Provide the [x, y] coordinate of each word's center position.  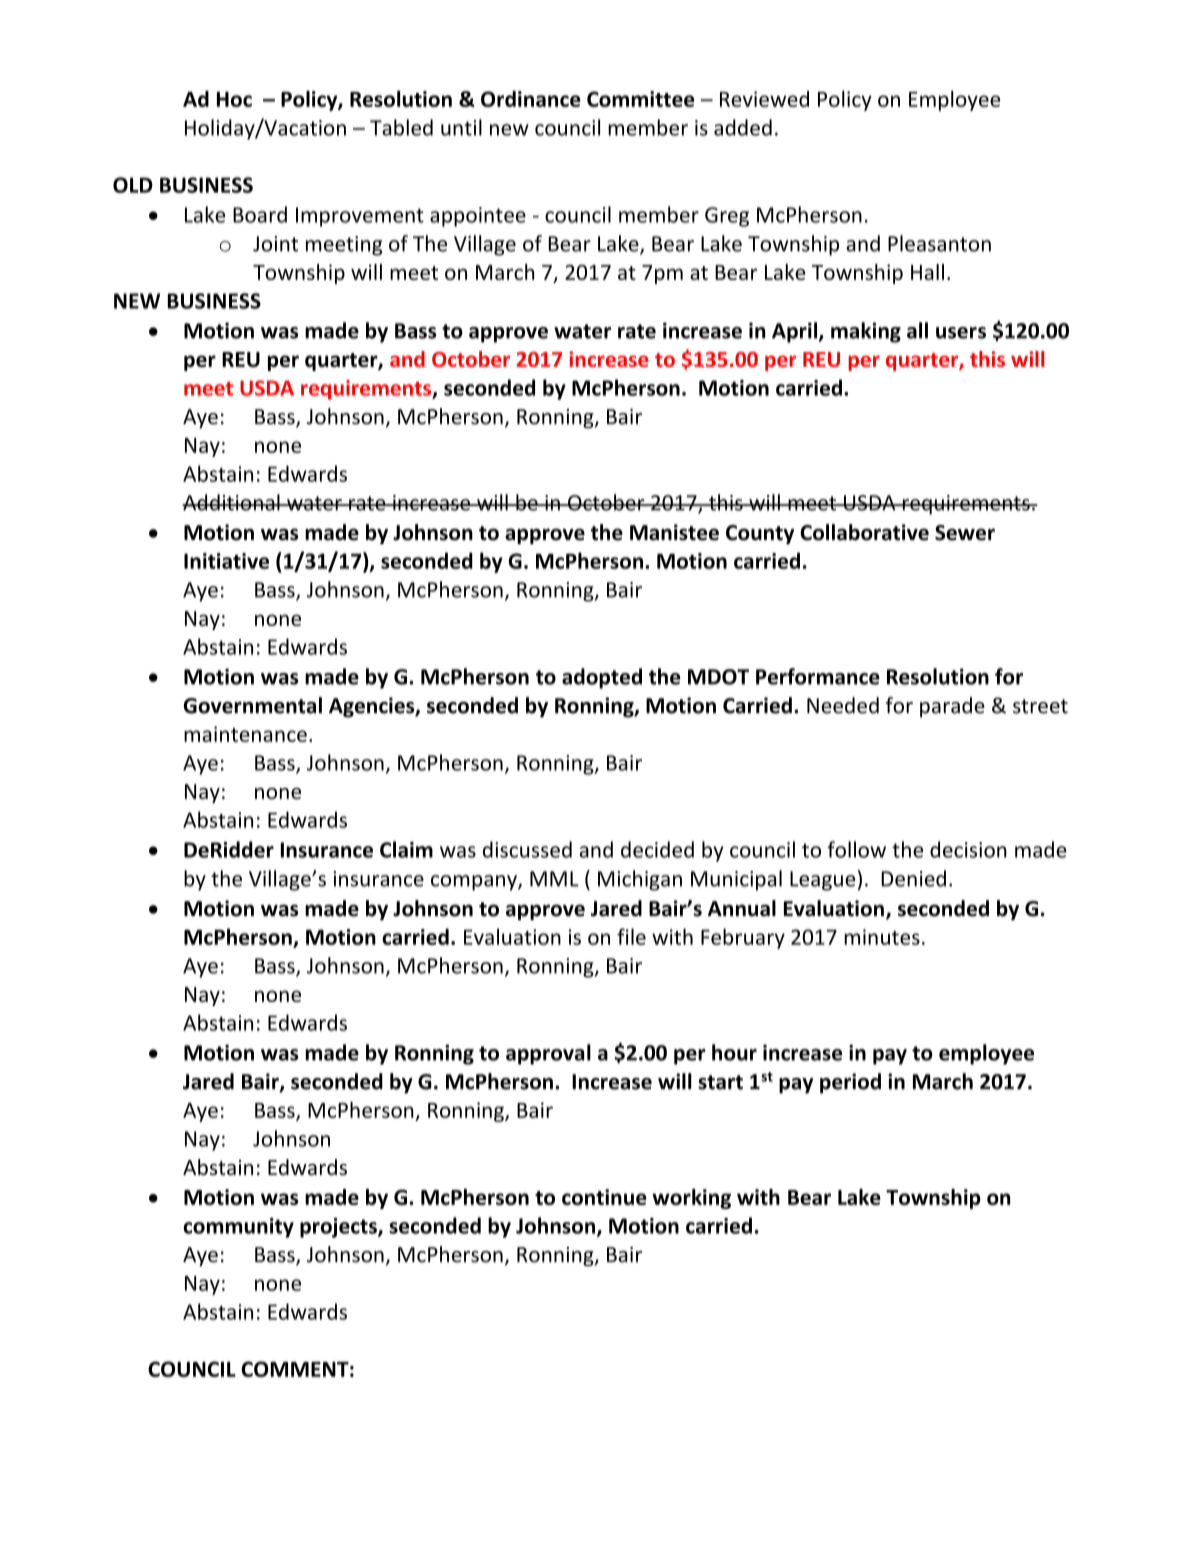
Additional [232, 502]
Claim [406, 849]
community [238, 1228]
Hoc [234, 99]
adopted [602, 678]
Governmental [252, 705]
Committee [640, 99]
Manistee [674, 532]
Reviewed [764, 99]
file [631, 936]
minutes [882, 937]
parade [952, 707]
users [961, 333]
